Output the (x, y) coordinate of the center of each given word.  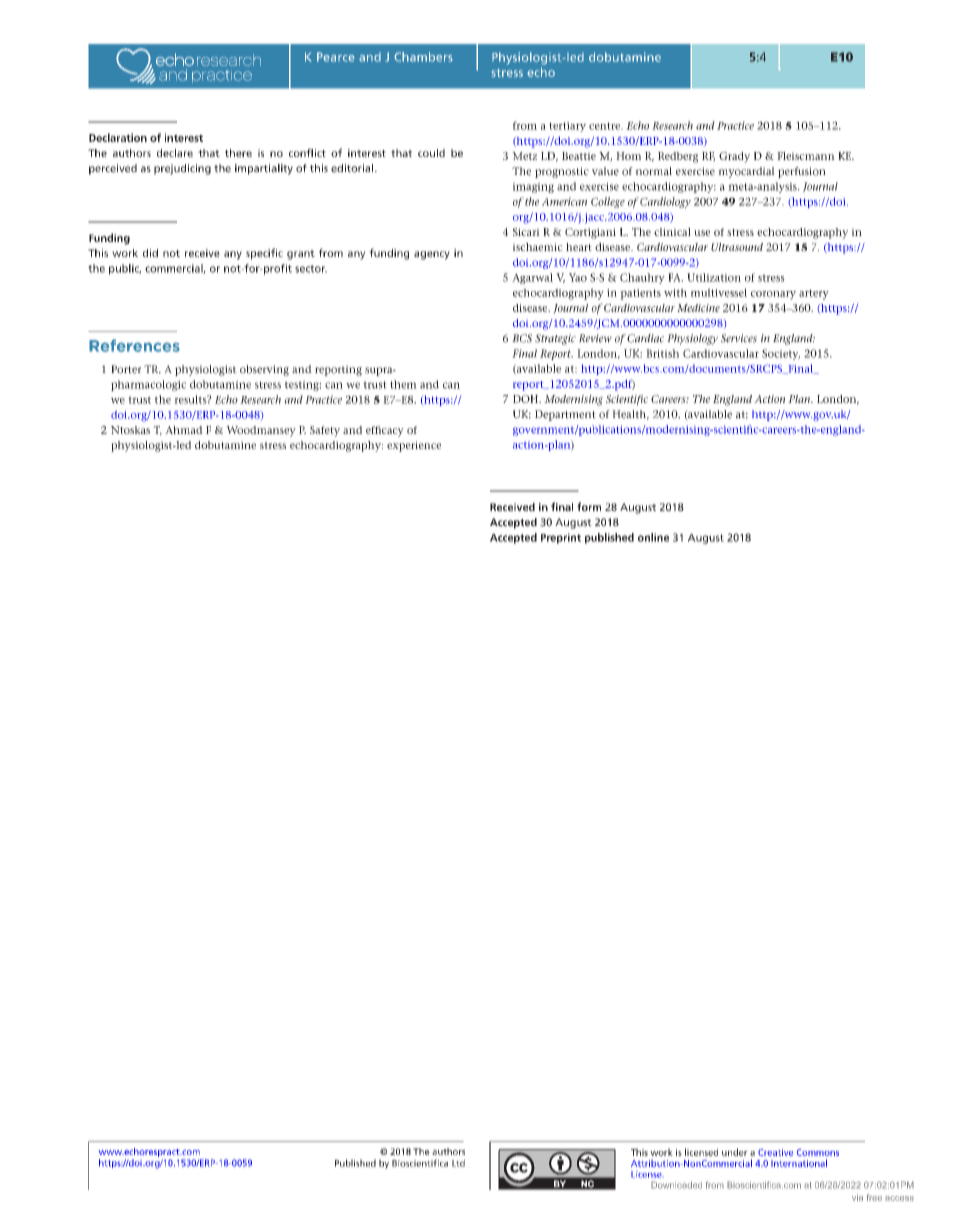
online (653, 537)
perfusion (802, 172)
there (238, 153)
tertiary (567, 127)
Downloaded (676, 1185)
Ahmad (184, 430)
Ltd (458, 1163)
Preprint (561, 538)
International (799, 1163)
